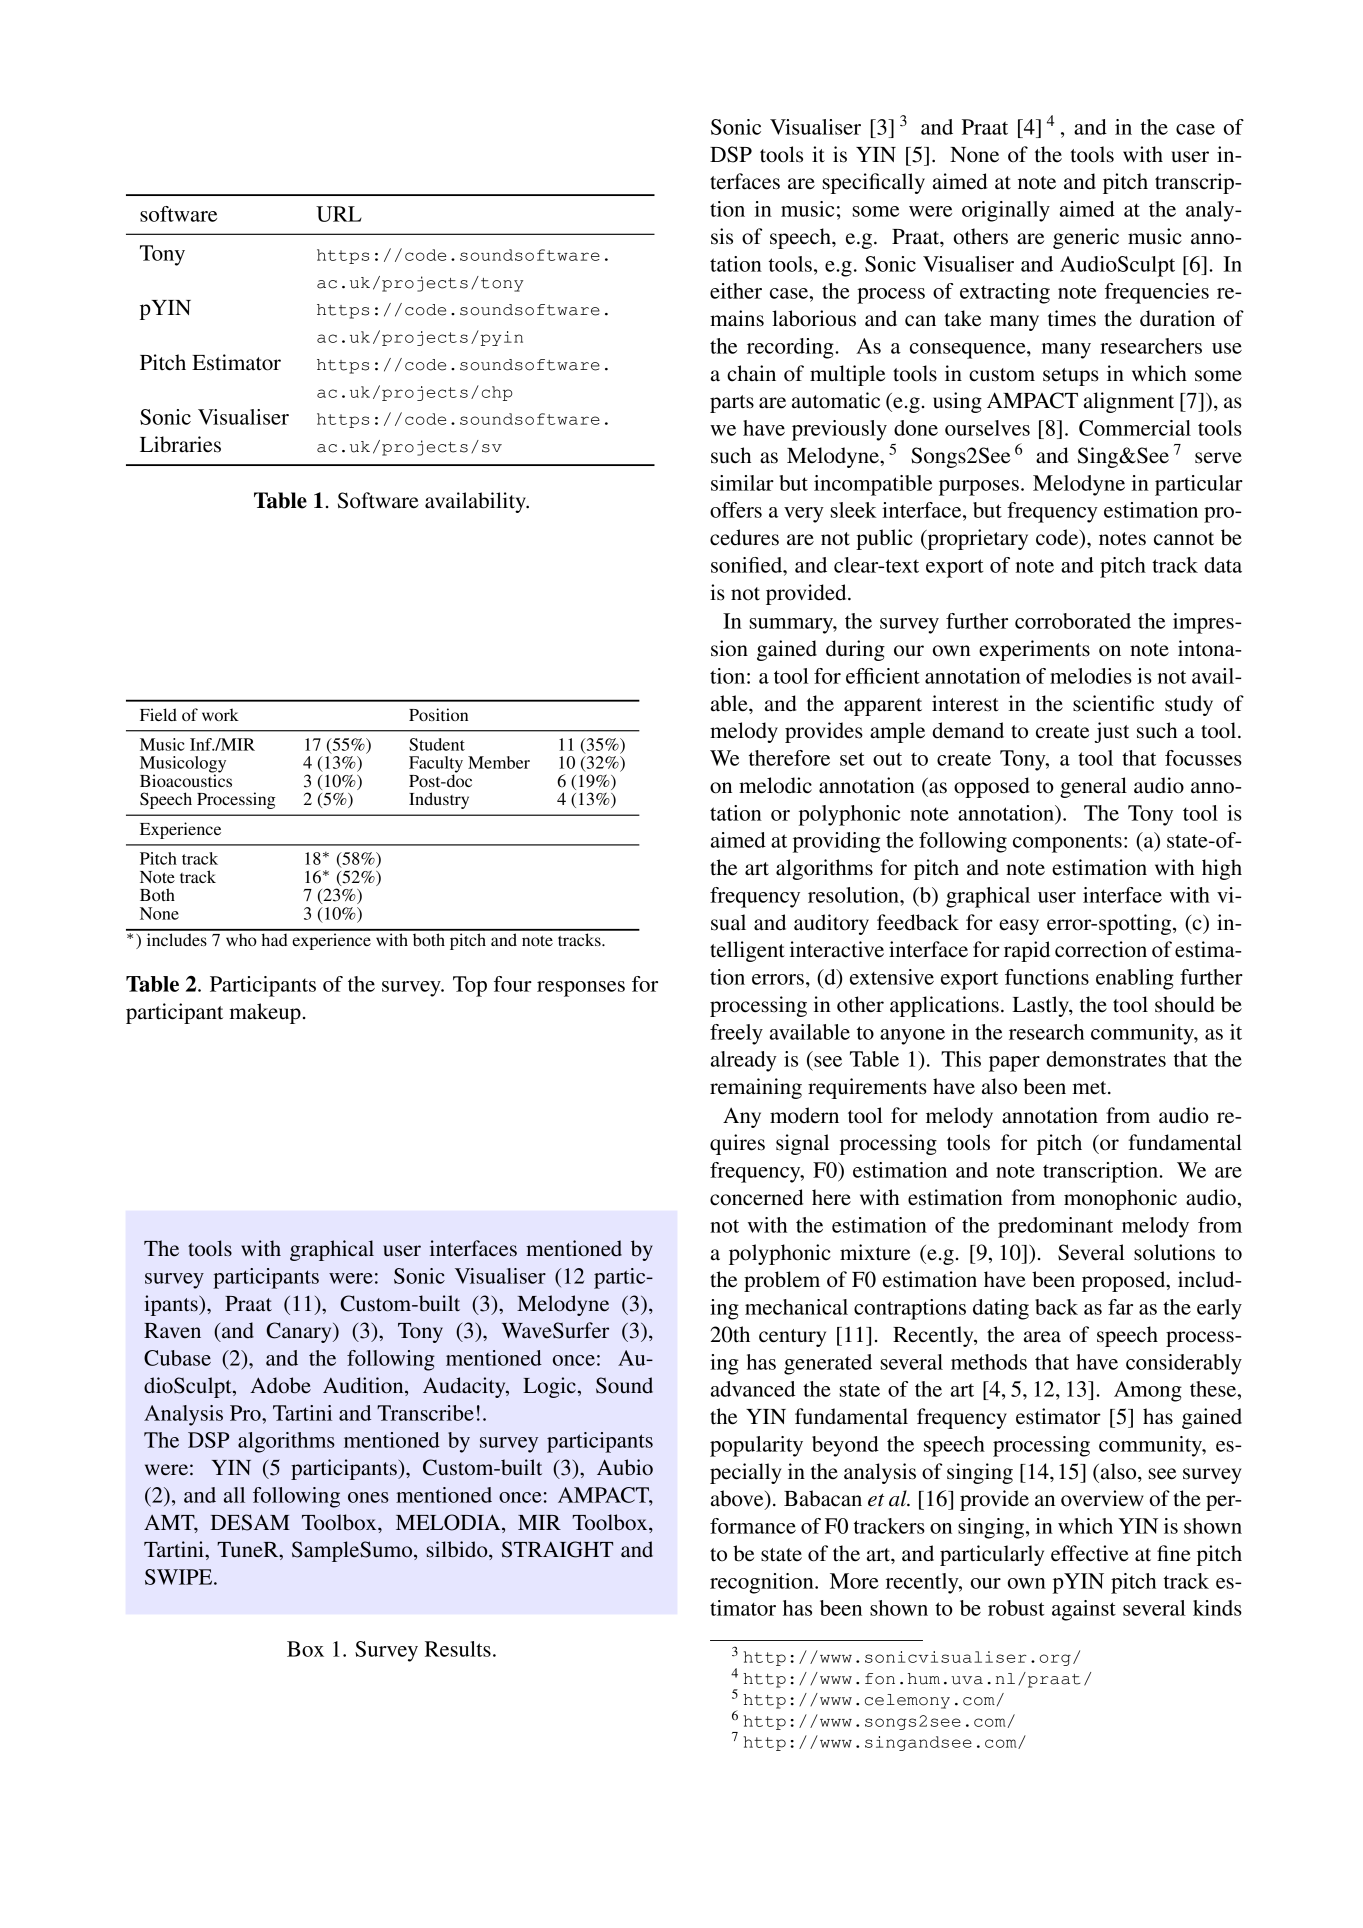 This screenshot has width=1363, height=1928. I want to click on easy, so click(1019, 927).
